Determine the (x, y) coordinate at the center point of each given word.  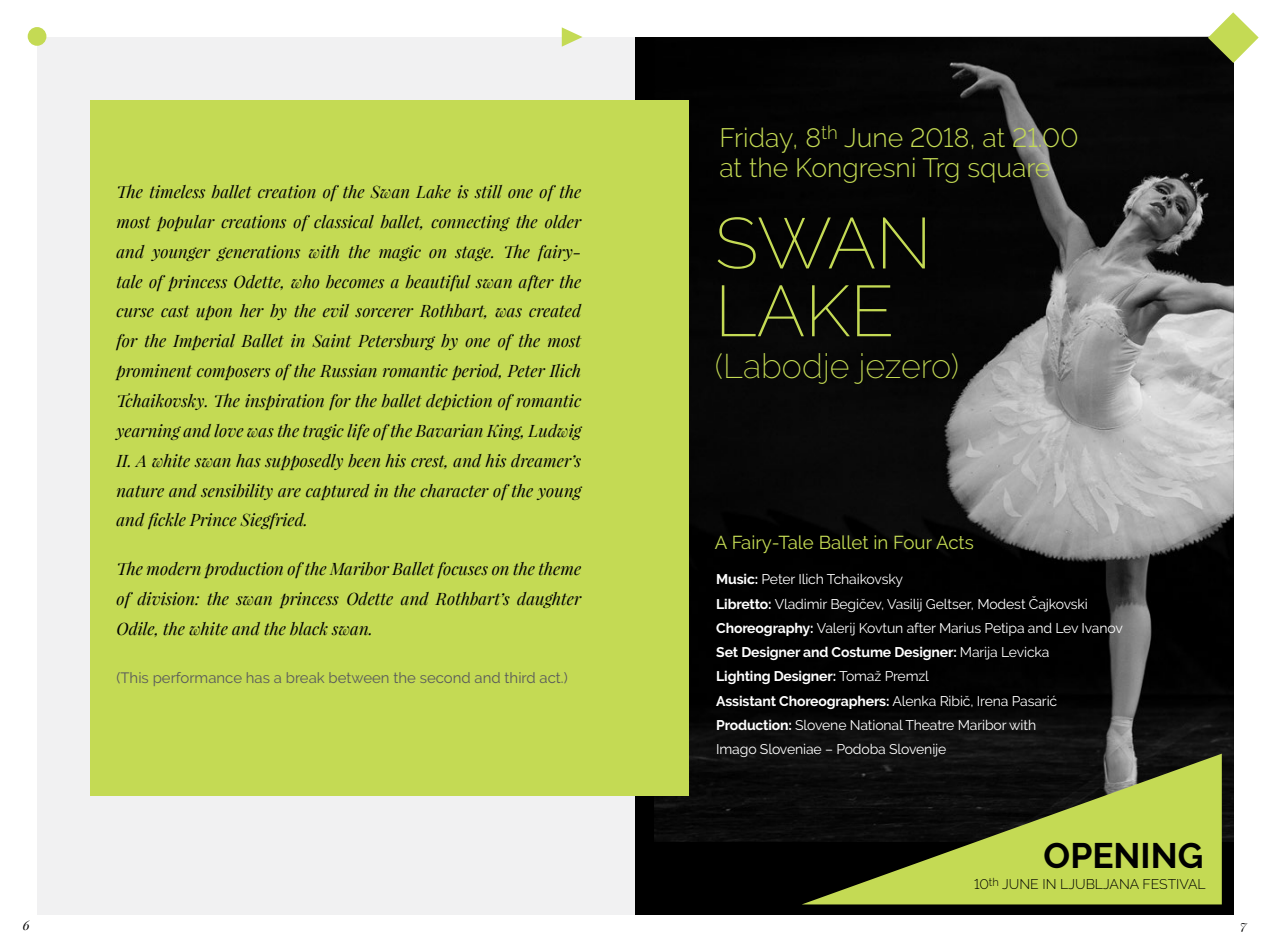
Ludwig (555, 432)
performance (197, 679)
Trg (940, 170)
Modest (1002, 604)
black (309, 628)
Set (727, 652)
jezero (902, 368)
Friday (758, 140)
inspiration (284, 402)
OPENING (1123, 855)
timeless (177, 191)
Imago (737, 750)
